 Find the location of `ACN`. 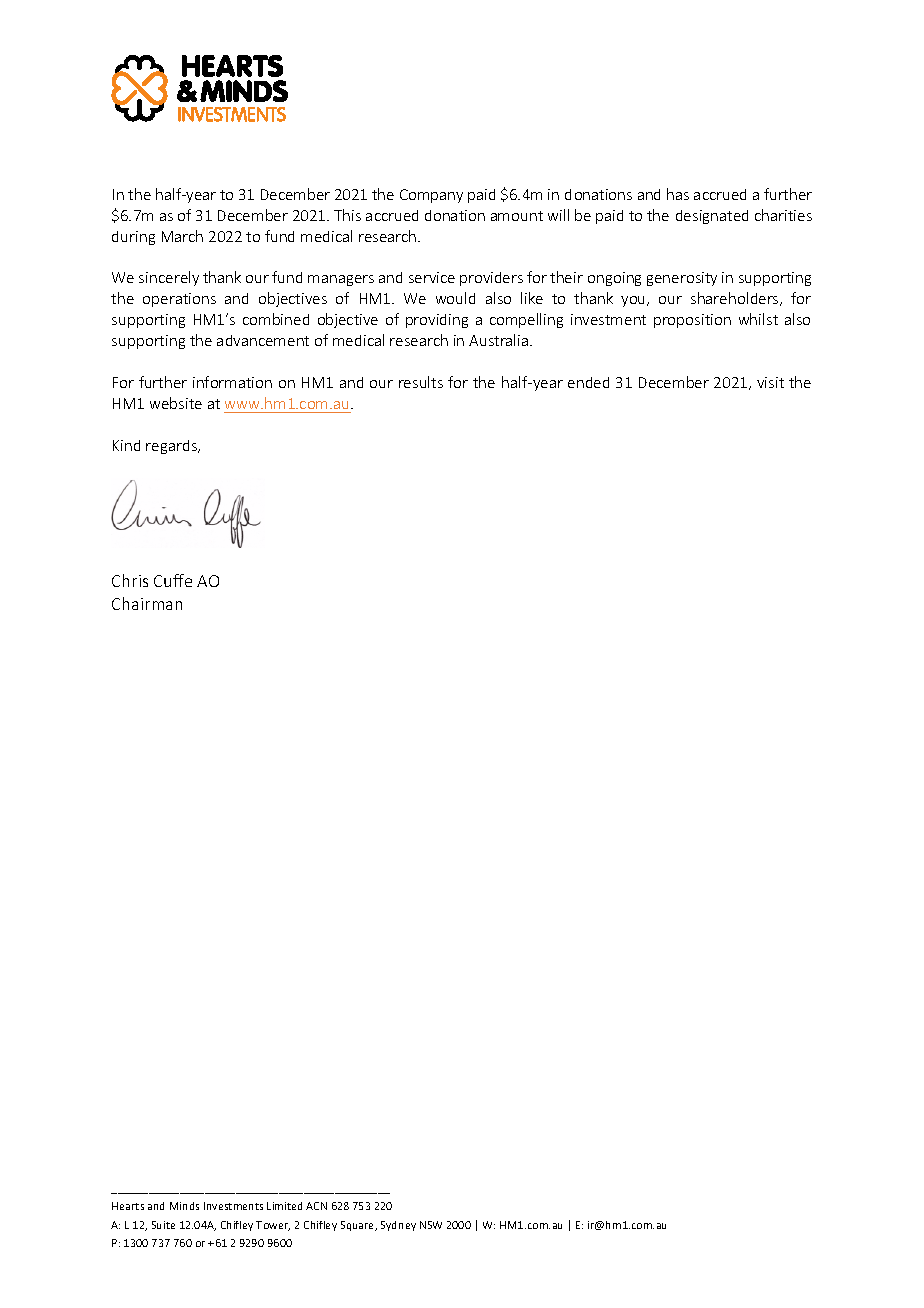

ACN is located at coordinates (316, 1206).
